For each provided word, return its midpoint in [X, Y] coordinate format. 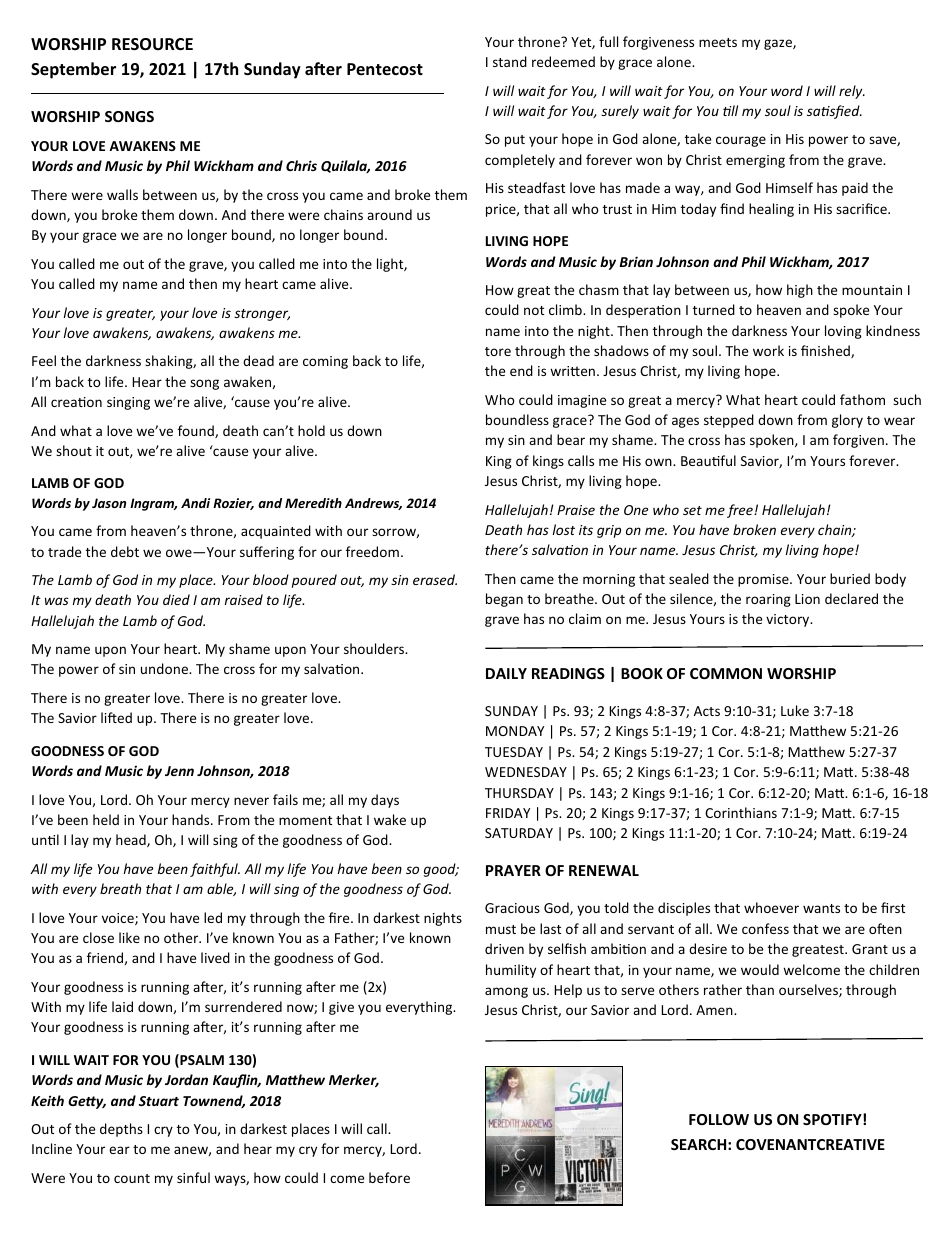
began [504, 600]
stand [510, 61]
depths [121, 1130]
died [176, 599]
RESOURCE [152, 44]
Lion [807, 599]
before [389, 1177]
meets [718, 42]
